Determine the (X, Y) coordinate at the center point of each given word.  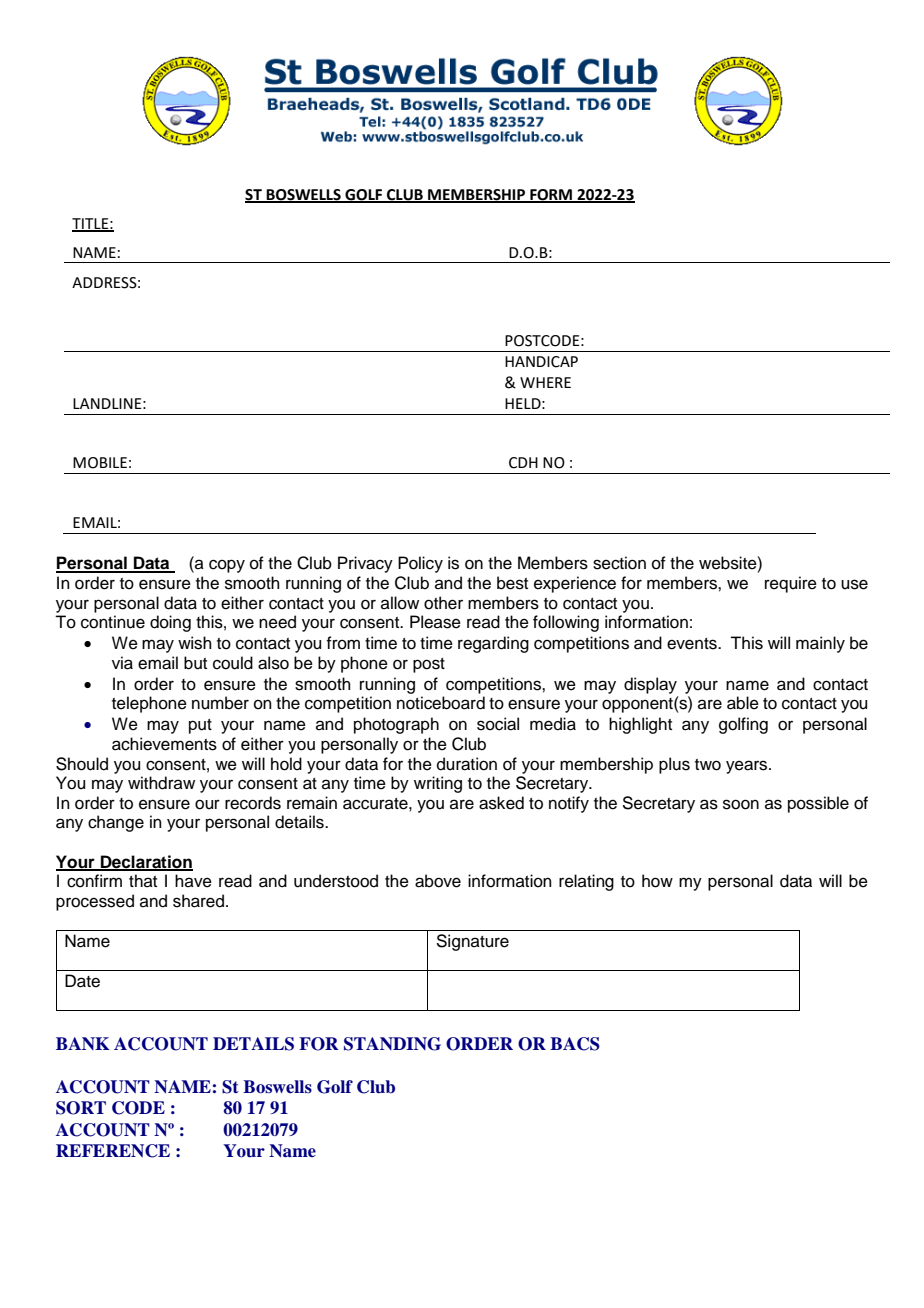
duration (467, 764)
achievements (164, 744)
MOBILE (100, 463)
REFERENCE (113, 1151)
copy (227, 566)
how (657, 881)
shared (200, 901)
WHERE (545, 382)
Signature (472, 942)
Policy (420, 564)
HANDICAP (541, 362)
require (791, 584)
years (748, 767)
